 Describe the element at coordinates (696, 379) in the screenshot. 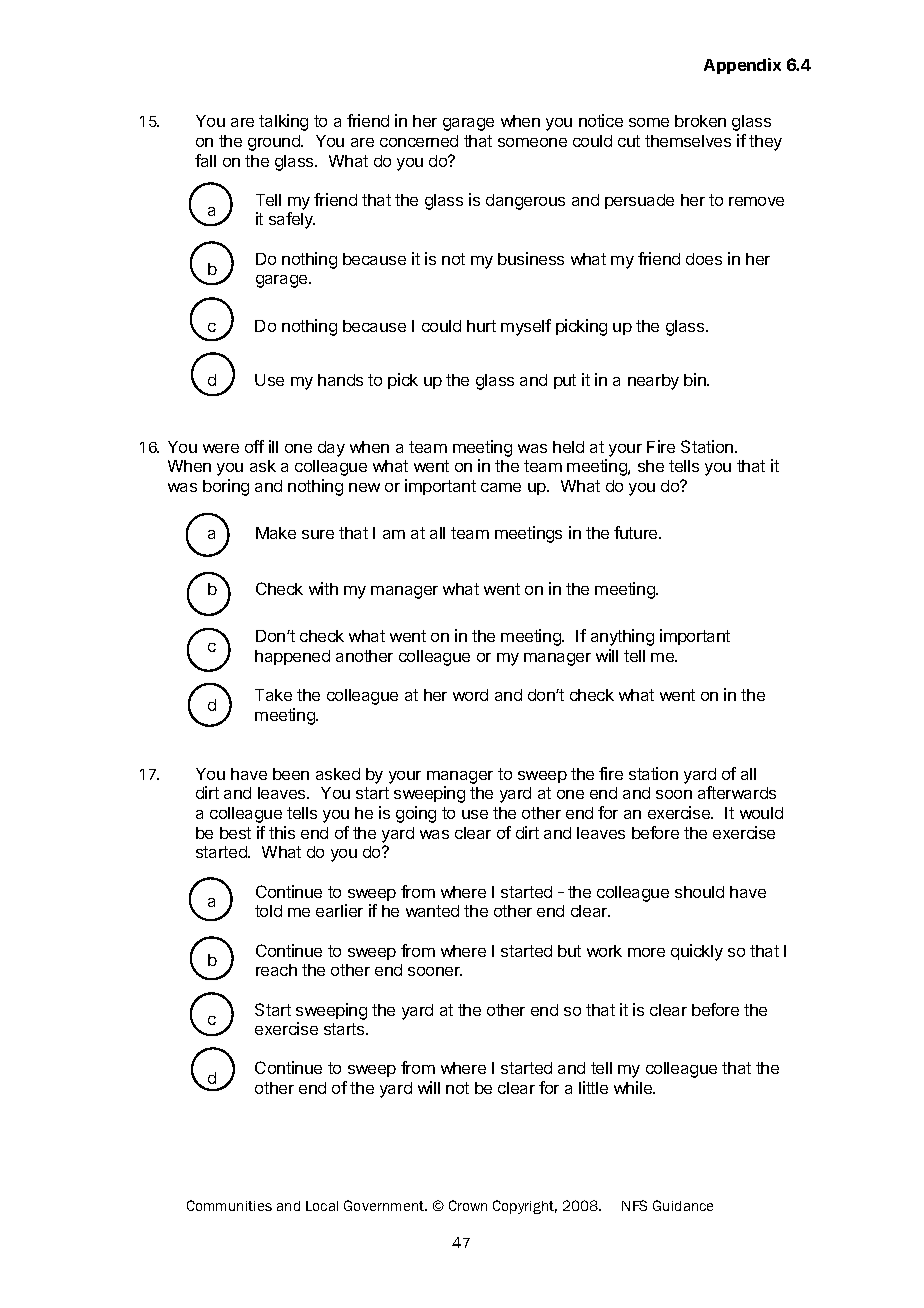

I see `bin` at that location.
